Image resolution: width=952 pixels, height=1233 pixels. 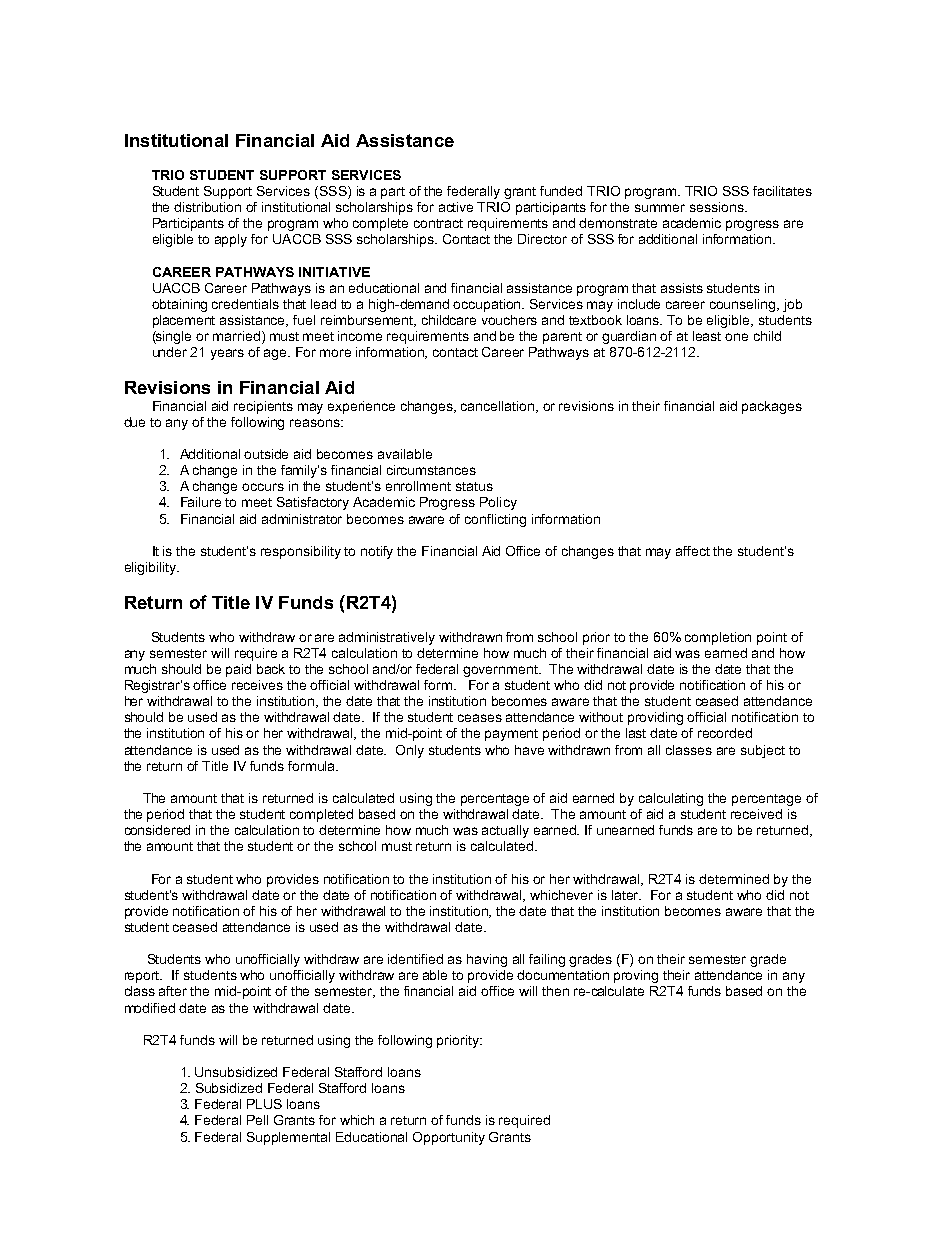 What do you see at coordinates (756, 814) in the screenshot?
I see `received` at bounding box center [756, 814].
